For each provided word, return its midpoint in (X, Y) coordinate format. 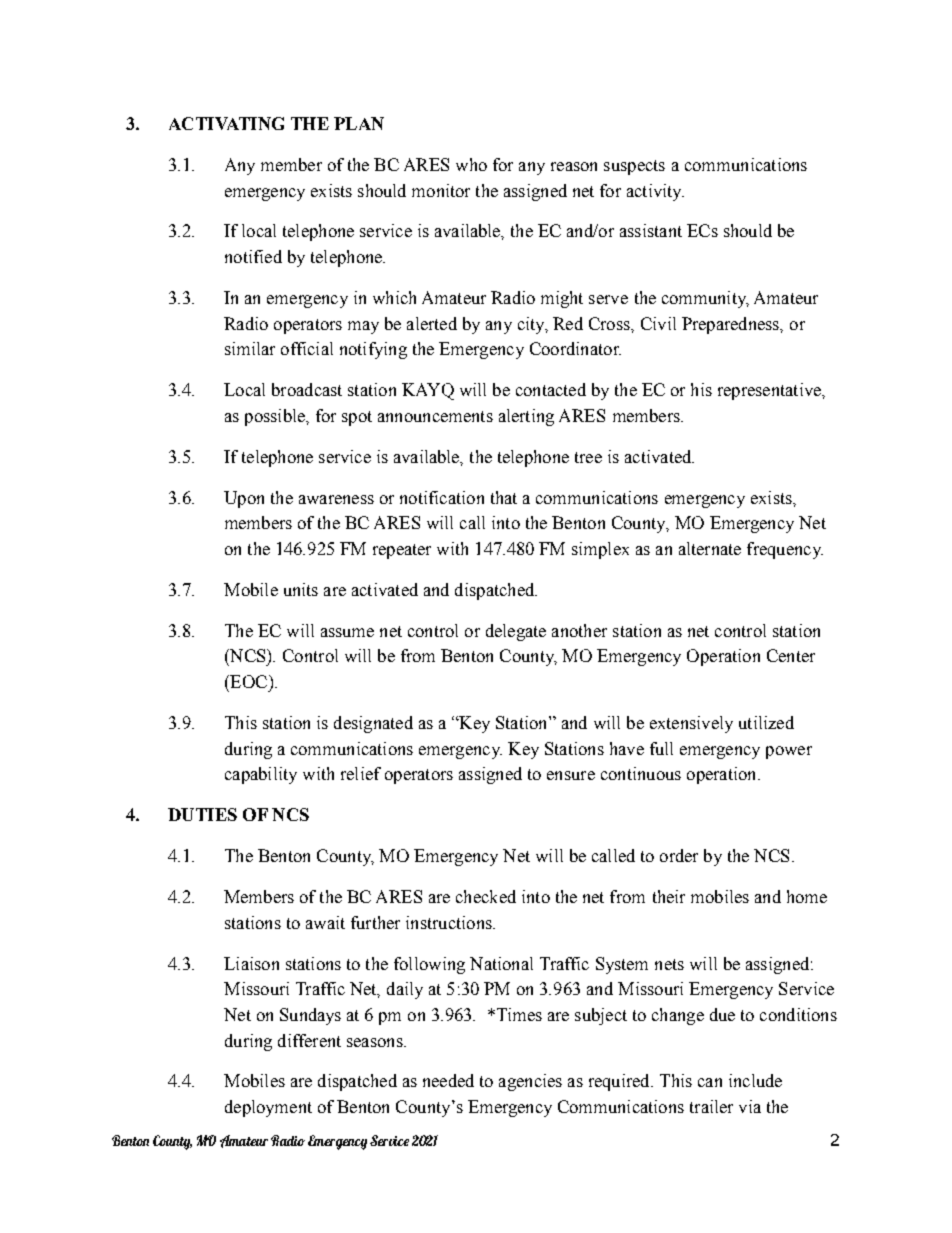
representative (770, 391)
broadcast (307, 389)
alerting (526, 417)
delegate (516, 632)
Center (791, 655)
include (755, 1080)
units (301, 589)
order (679, 855)
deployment (268, 1108)
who (471, 164)
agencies (530, 1082)
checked (486, 896)
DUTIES (202, 814)
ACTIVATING (226, 123)
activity (655, 192)
